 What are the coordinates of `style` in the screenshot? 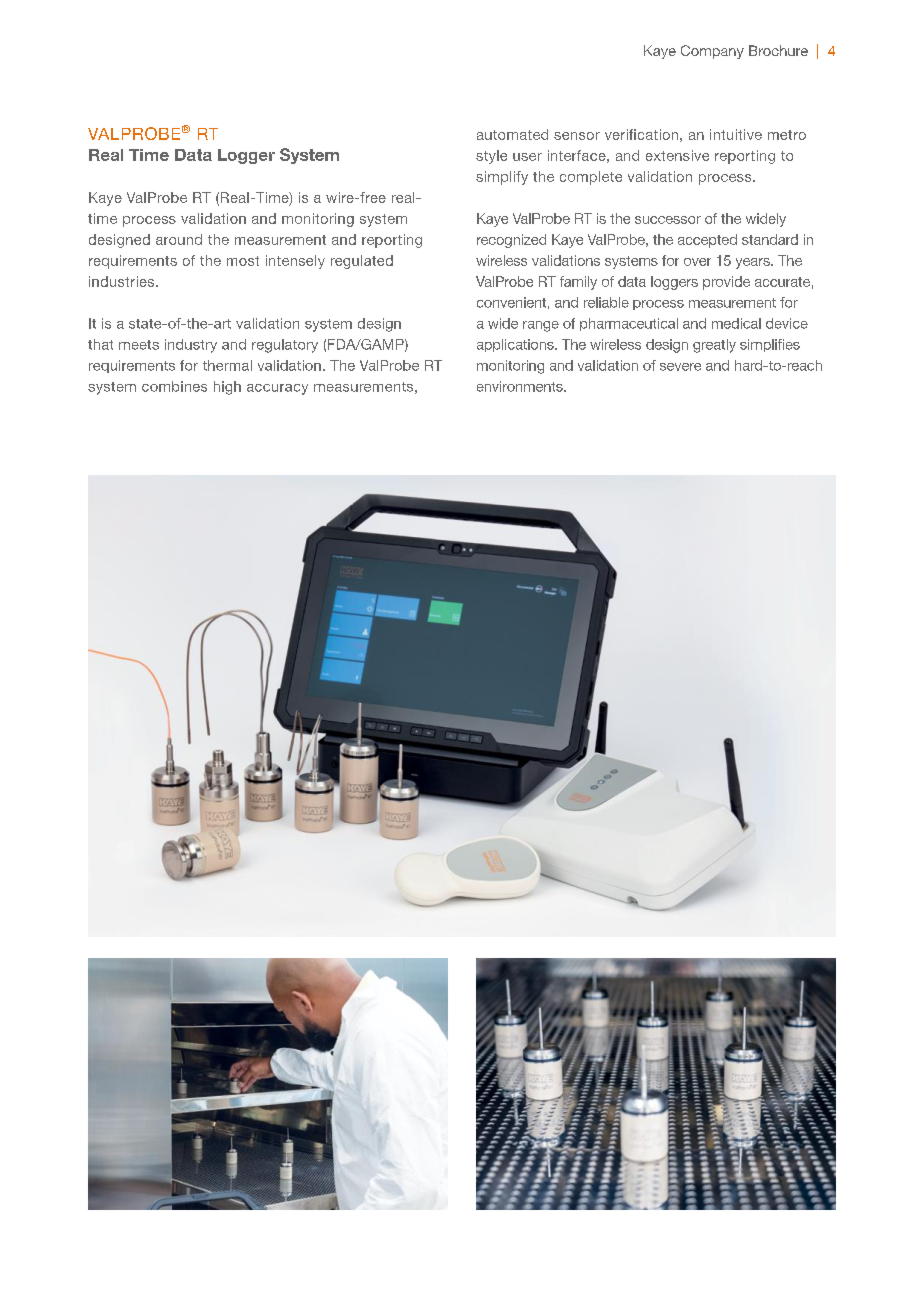 It's located at (491, 157).
